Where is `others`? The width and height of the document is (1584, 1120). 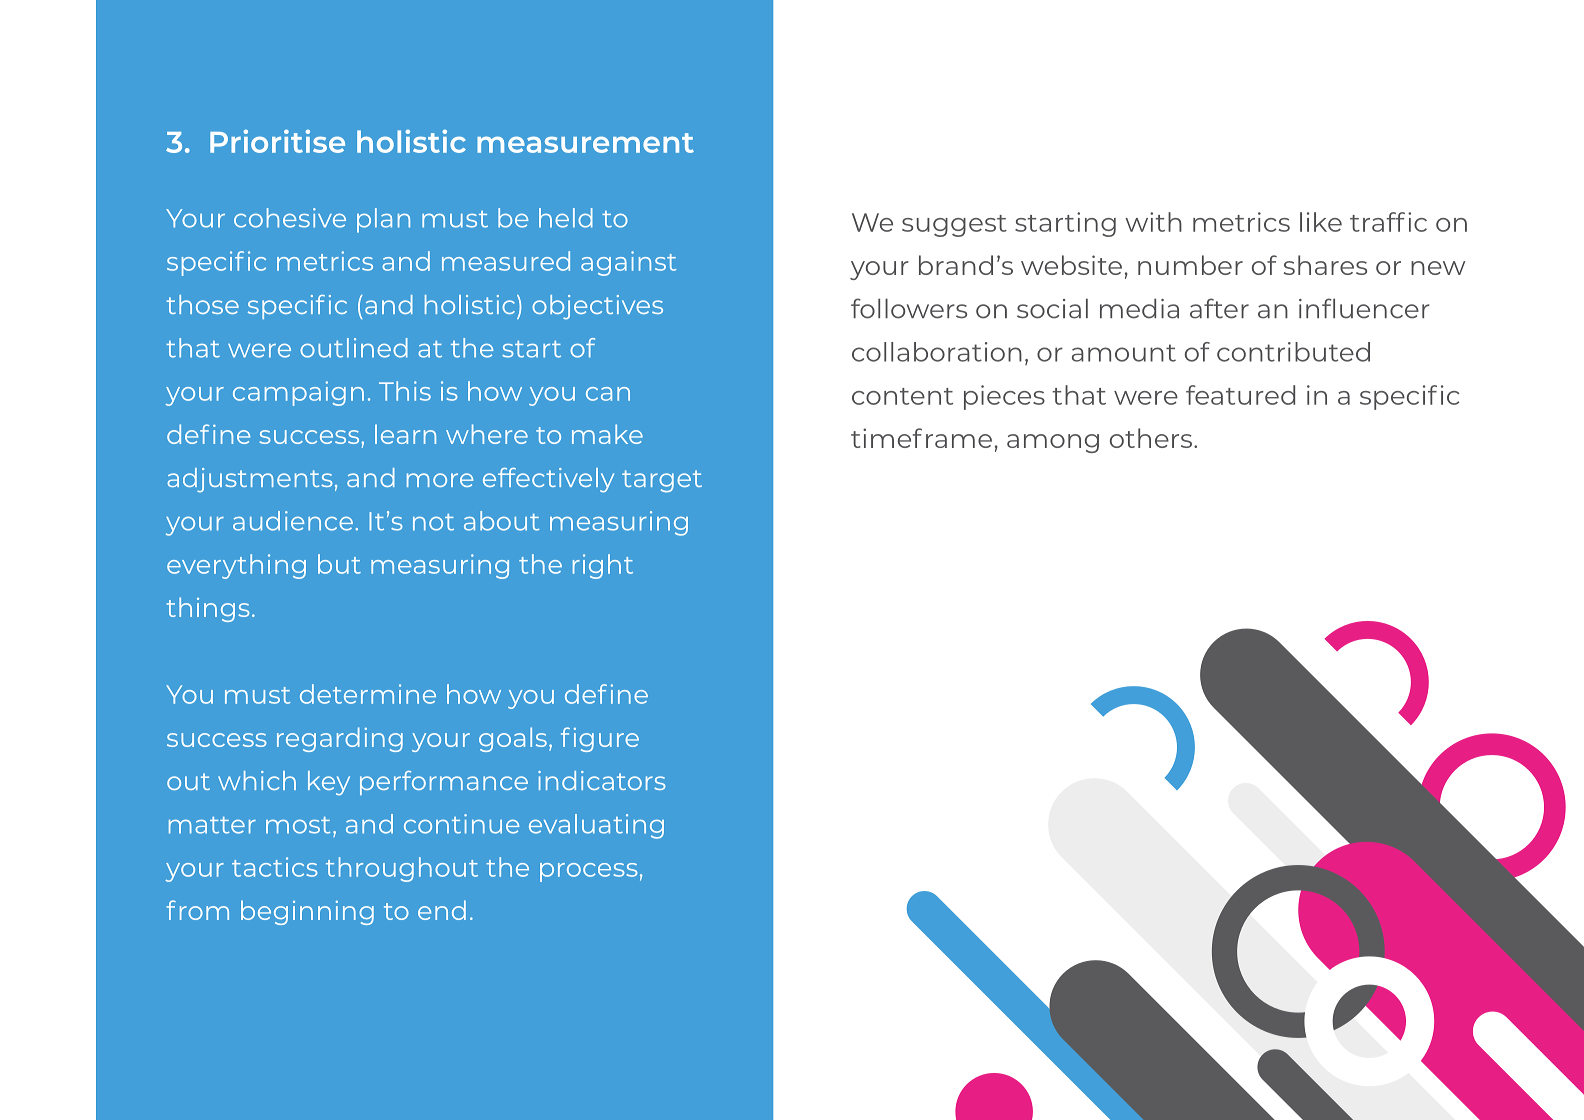
others is located at coordinates (1152, 438).
